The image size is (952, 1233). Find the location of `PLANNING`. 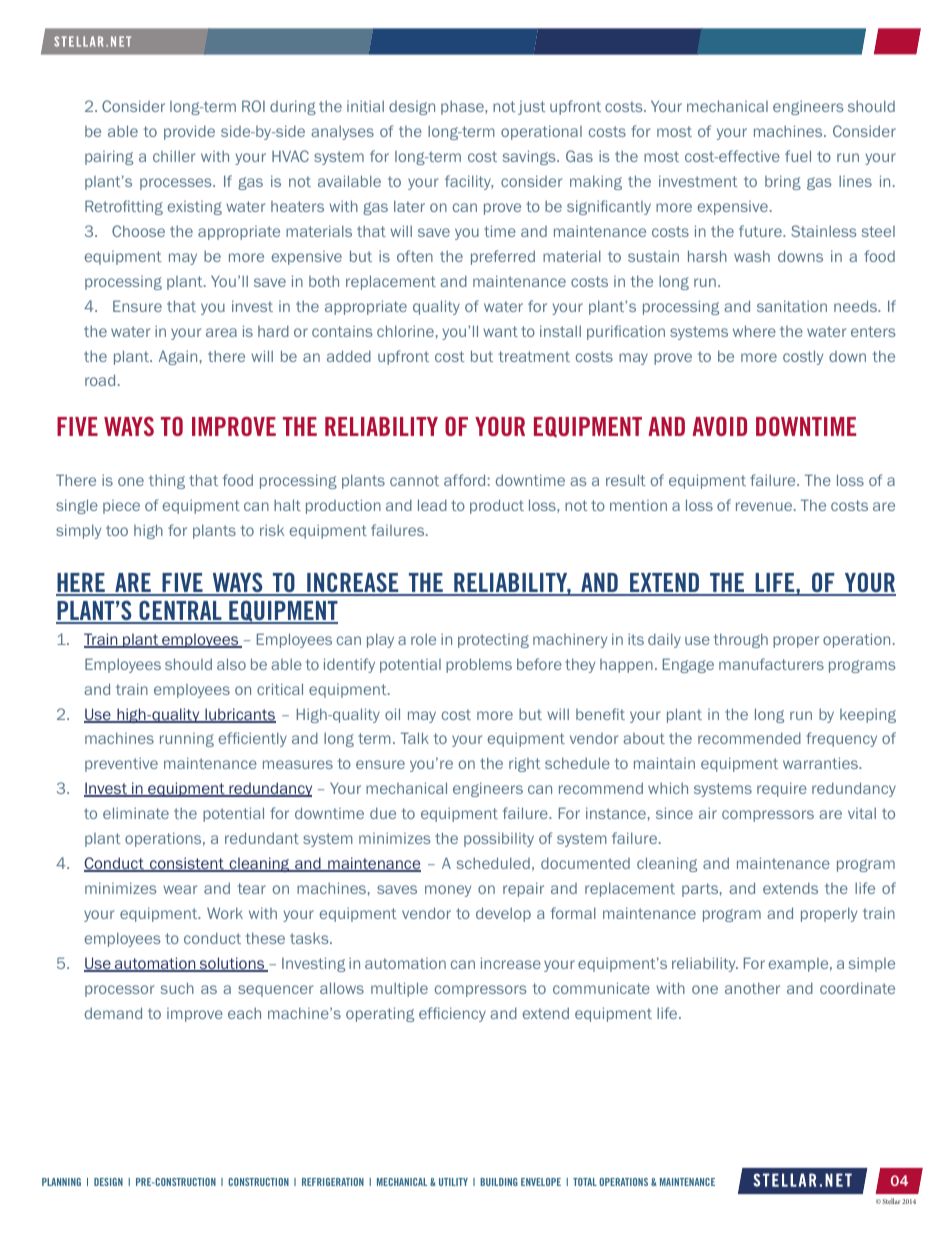

PLANNING is located at coordinates (61, 1182).
